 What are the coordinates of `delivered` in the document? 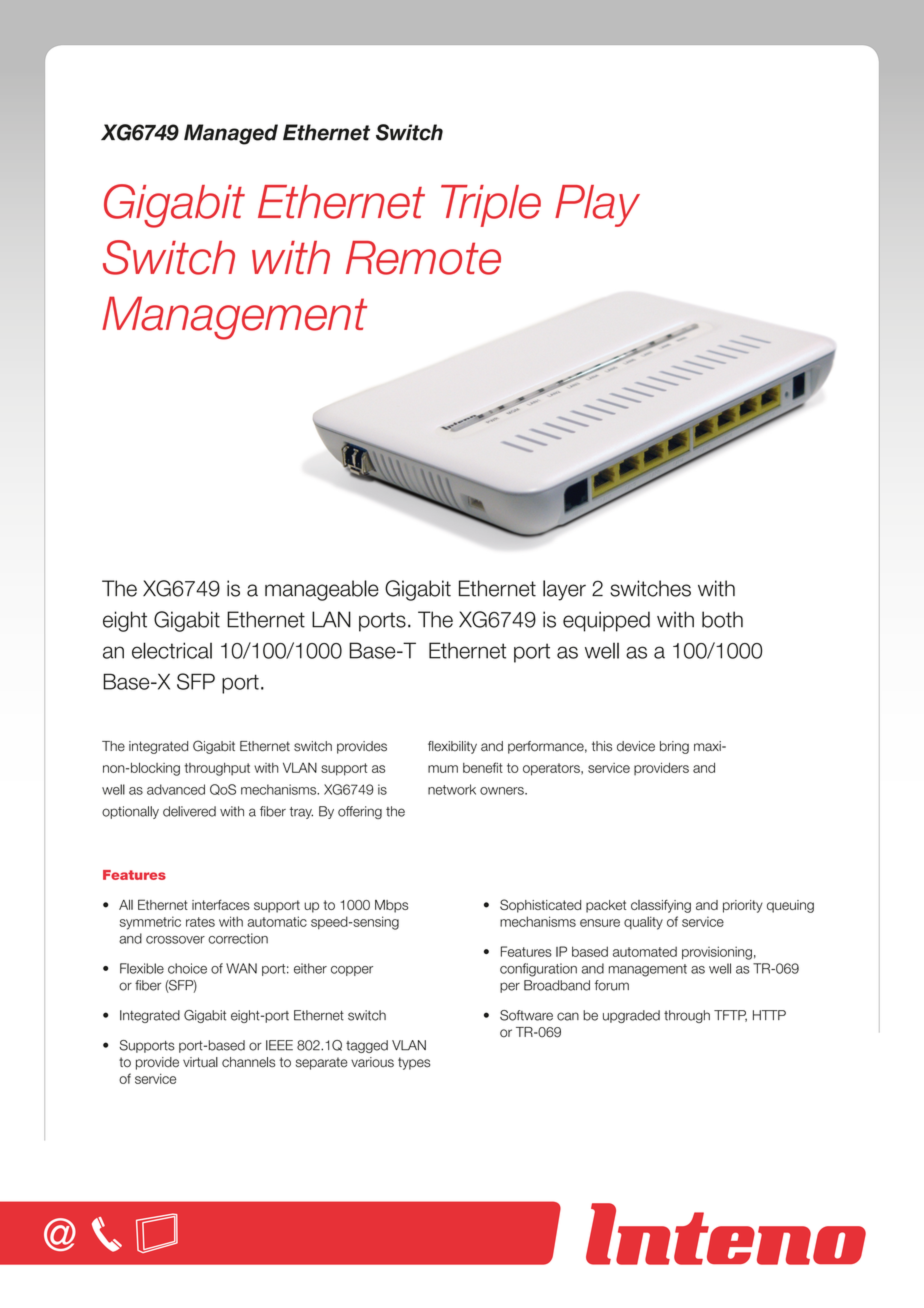 It's located at (189, 811).
